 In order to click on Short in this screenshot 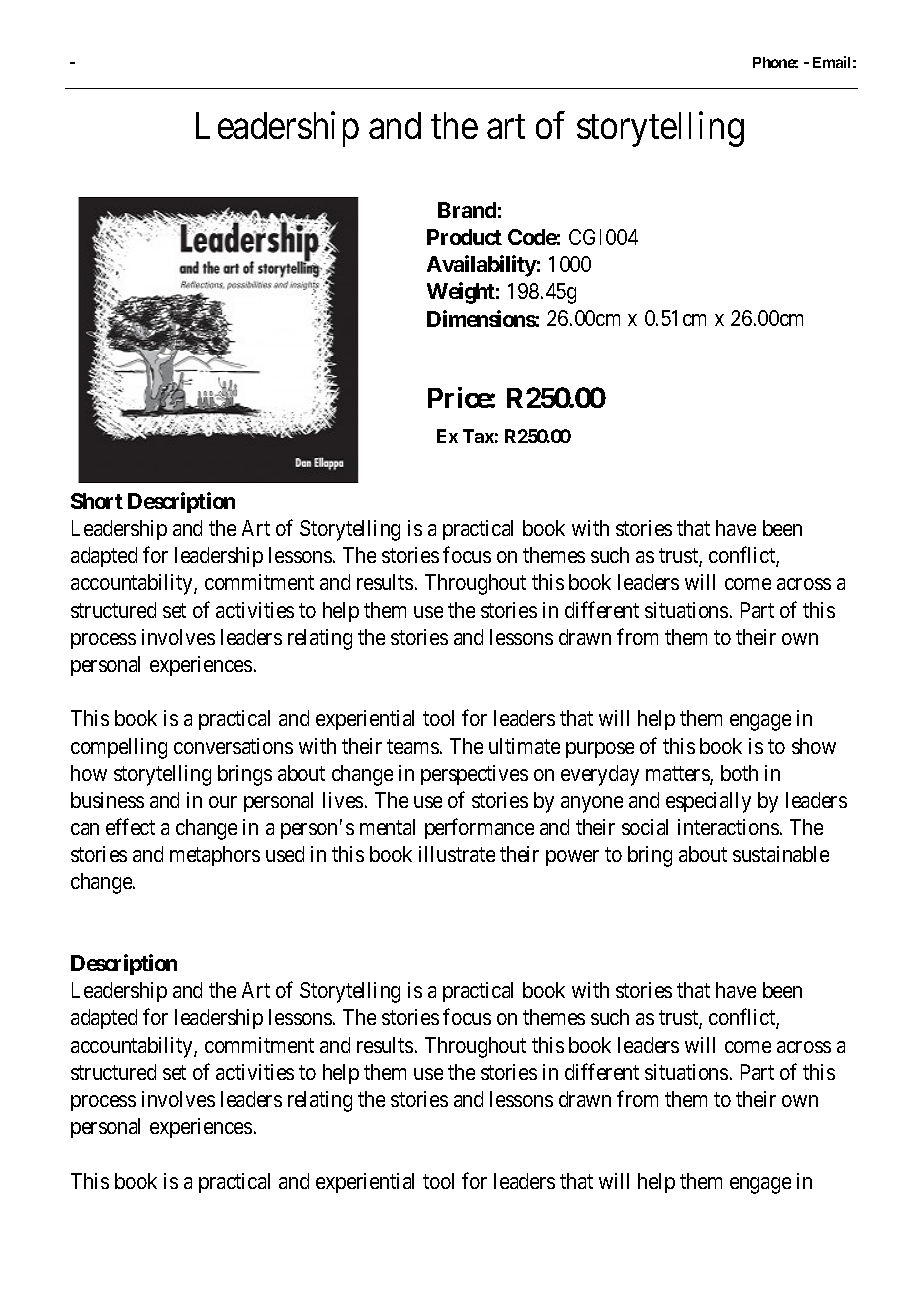, I will do `click(97, 501)`.
